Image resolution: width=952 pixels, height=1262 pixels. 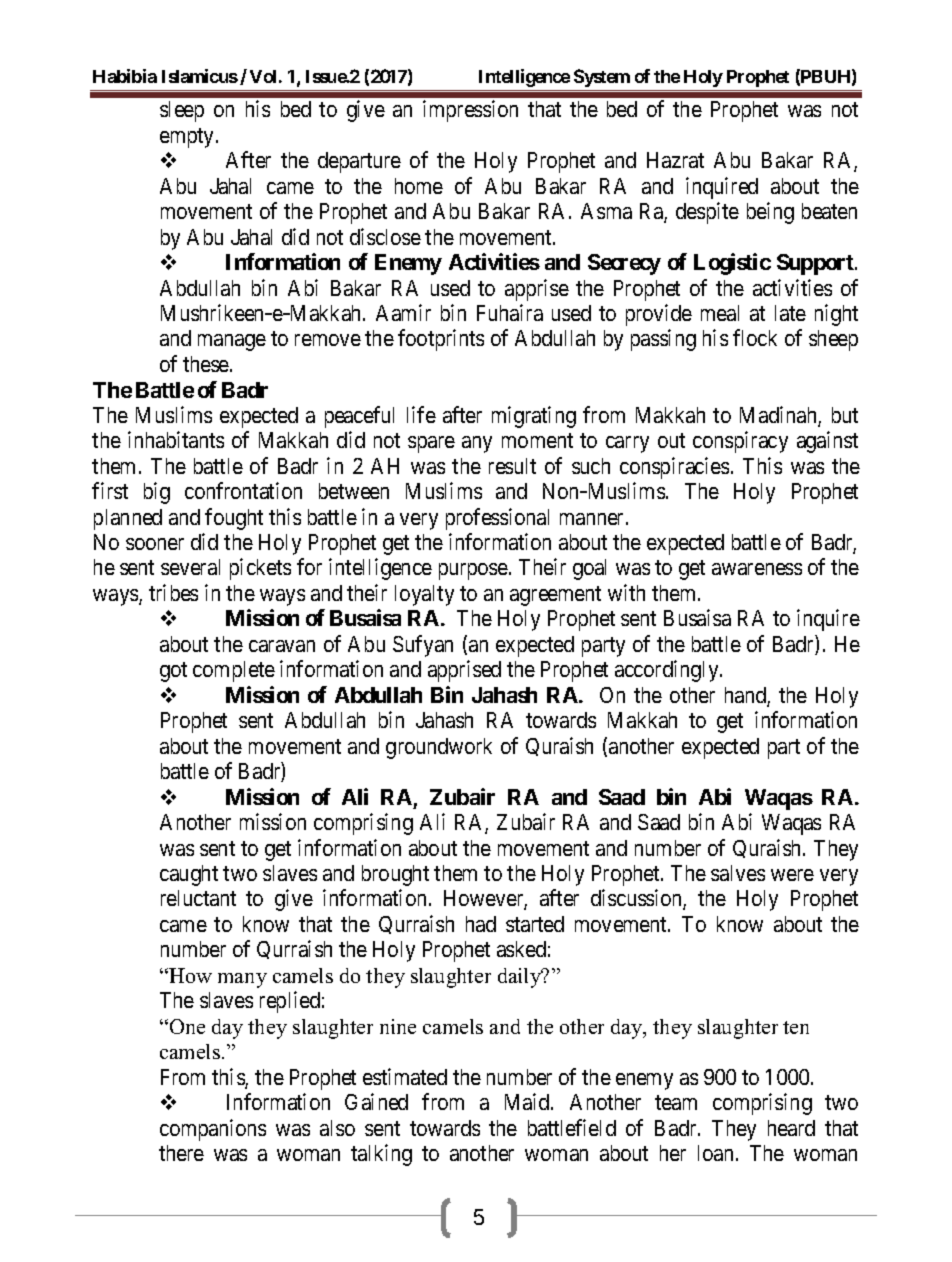 What do you see at coordinates (441, 340) in the screenshot?
I see `footprints` at bounding box center [441, 340].
